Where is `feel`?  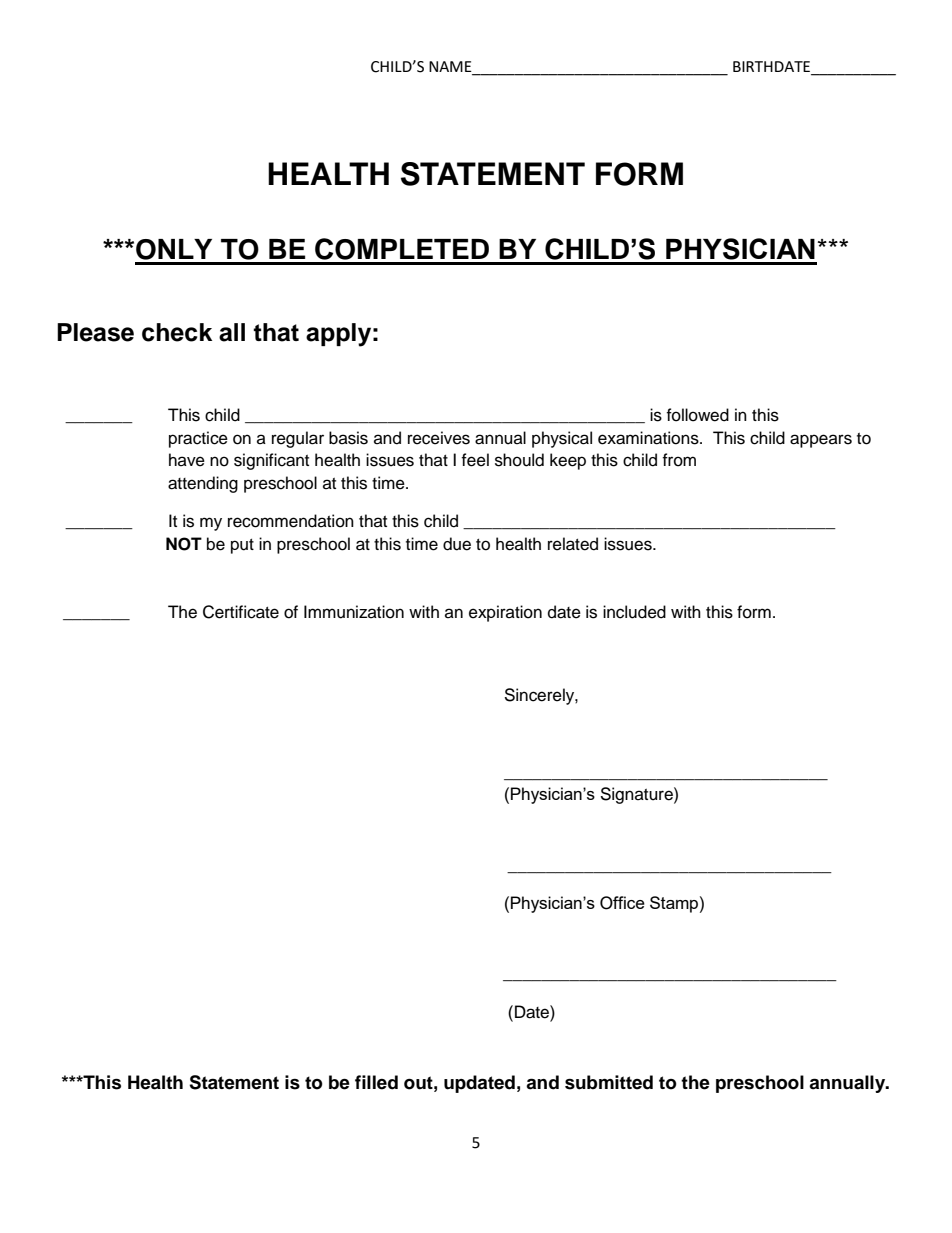 feel is located at coordinates (475, 460).
